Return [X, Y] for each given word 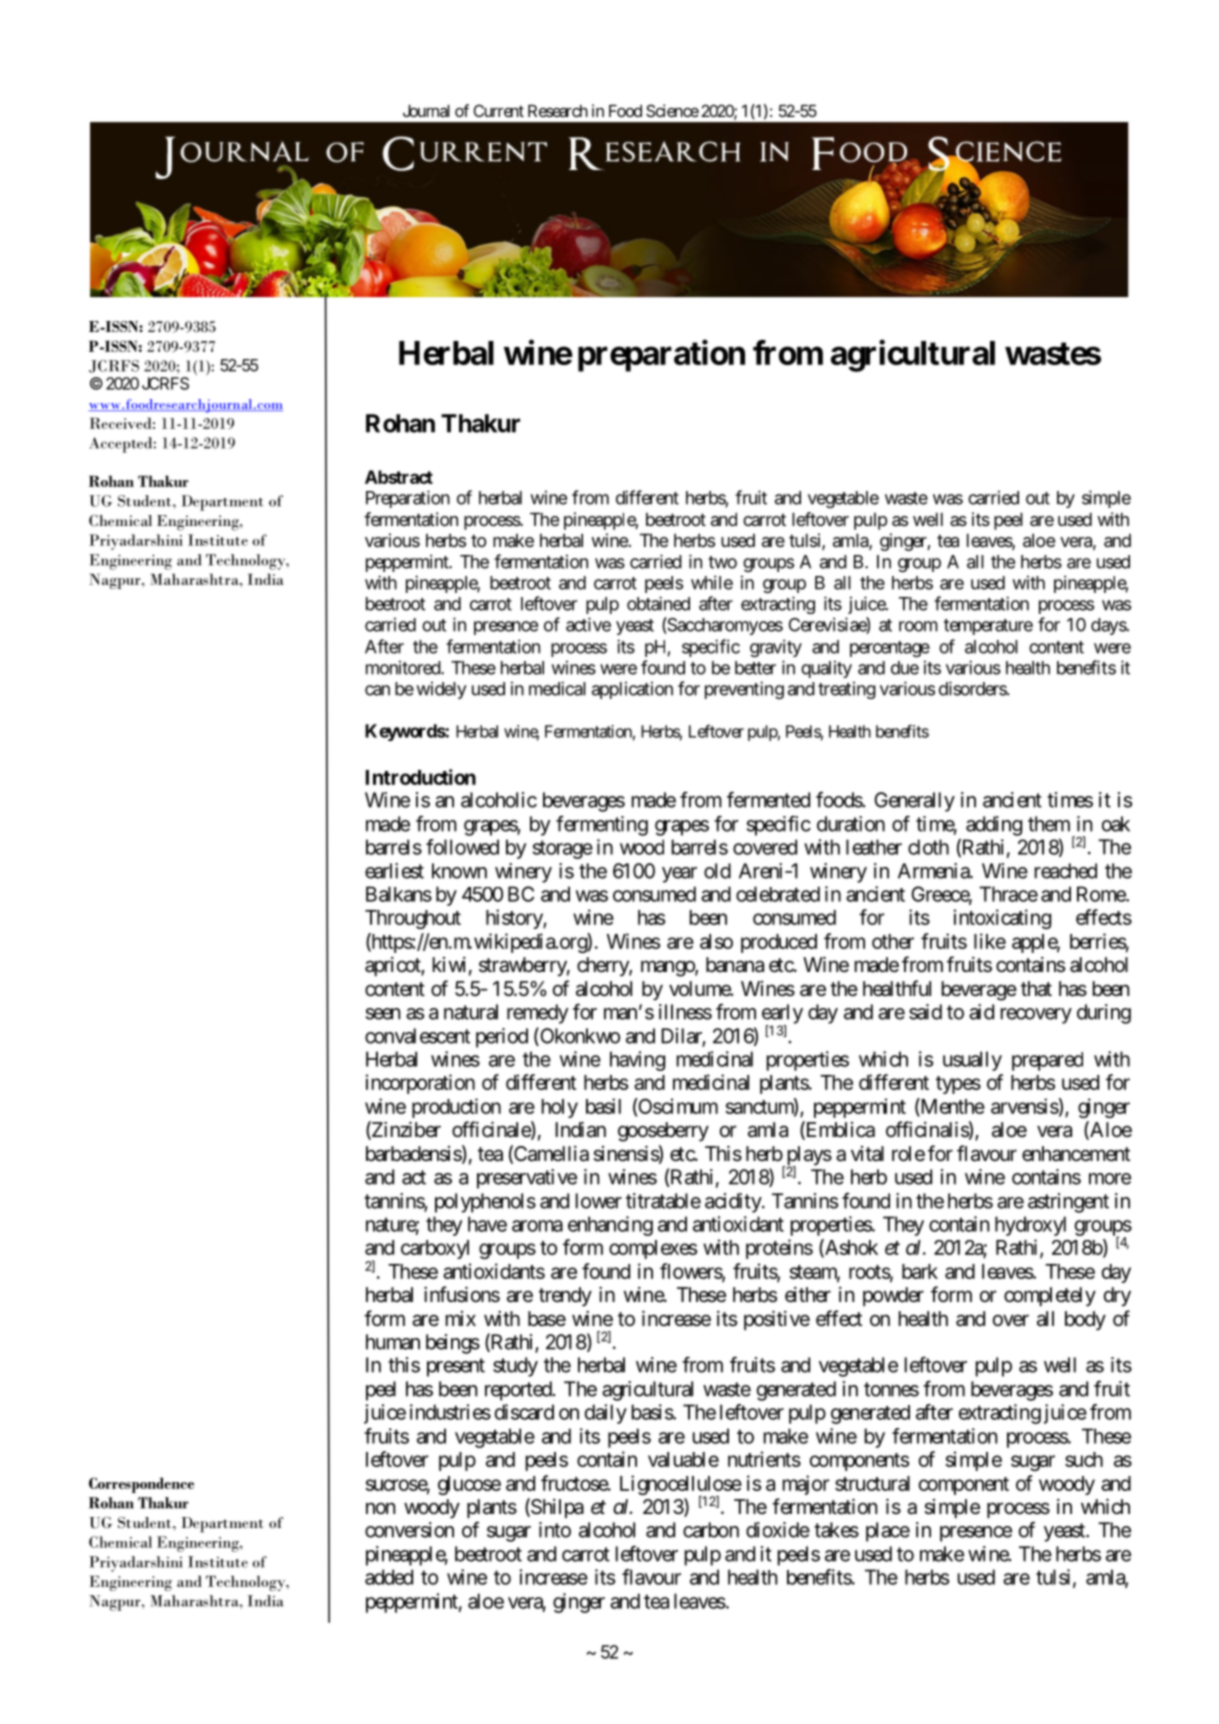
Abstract [399, 477]
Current [499, 110]
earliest [394, 871]
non [380, 1508]
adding [994, 826]
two [722, 562]
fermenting [602, 825]
